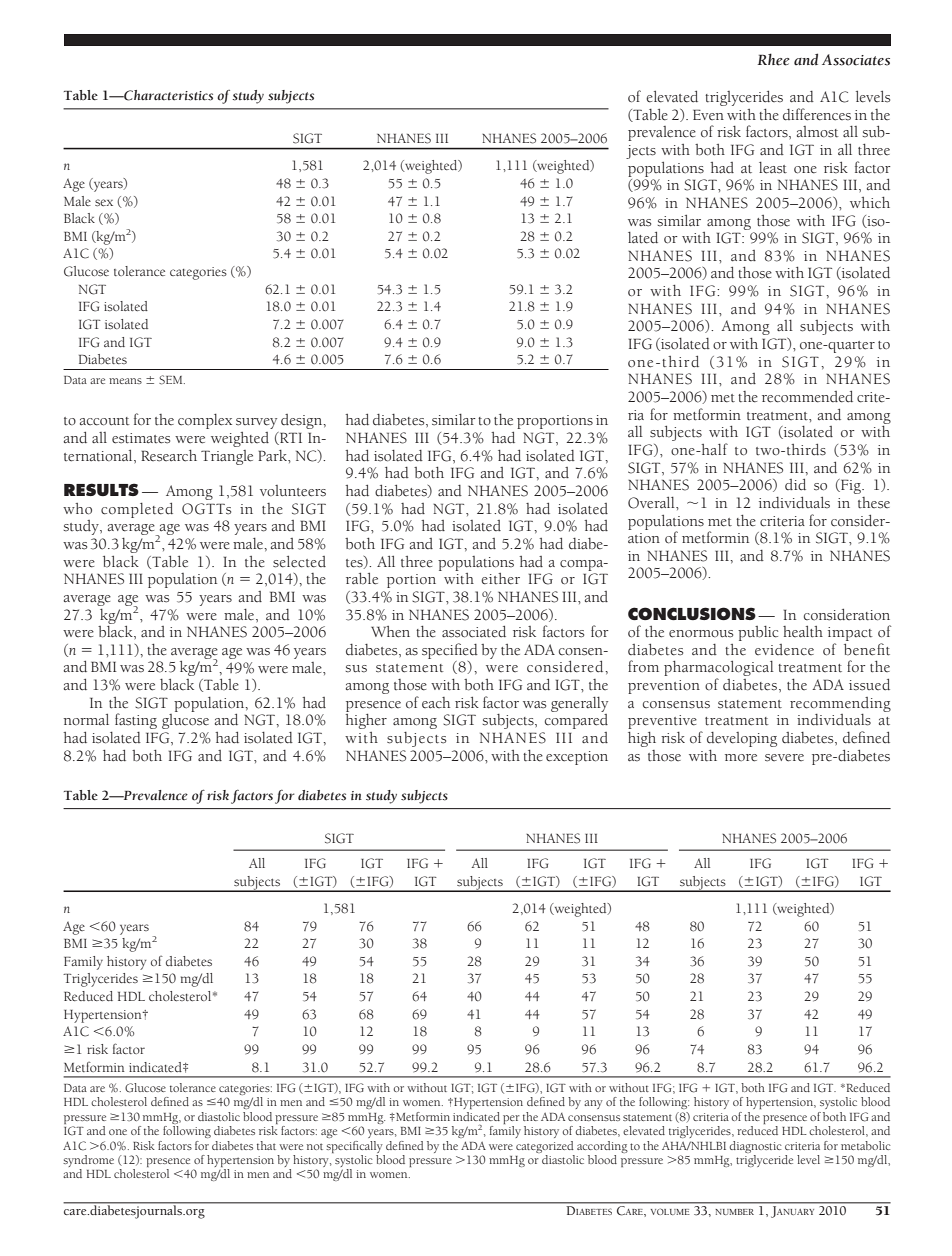  What do you see at coordinates (755, 1147) in the page?
I see `diagnostic` at bounding box center [755, 1147].
